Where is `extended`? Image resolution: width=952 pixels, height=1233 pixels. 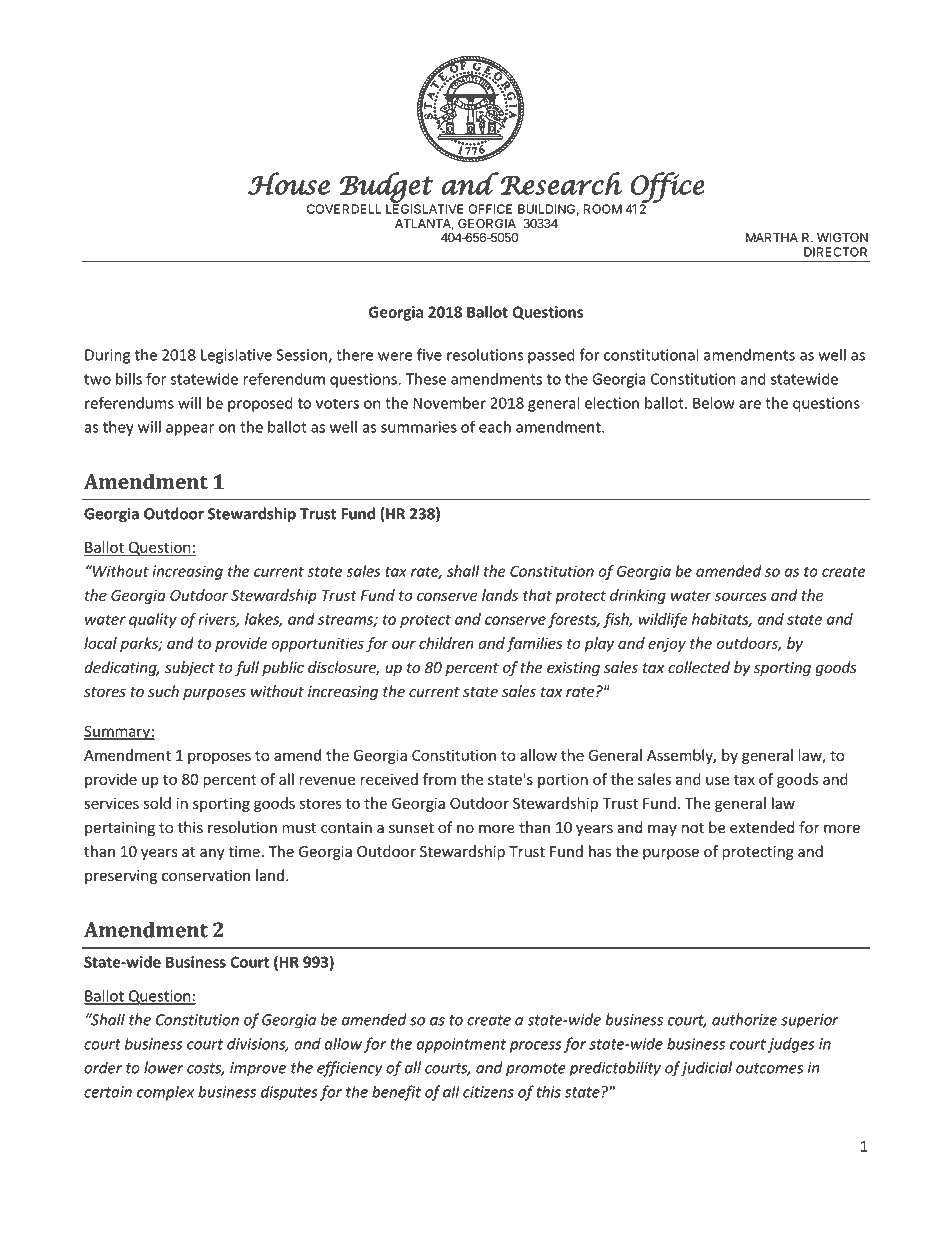 extended is located at coordinates (762, 827).
